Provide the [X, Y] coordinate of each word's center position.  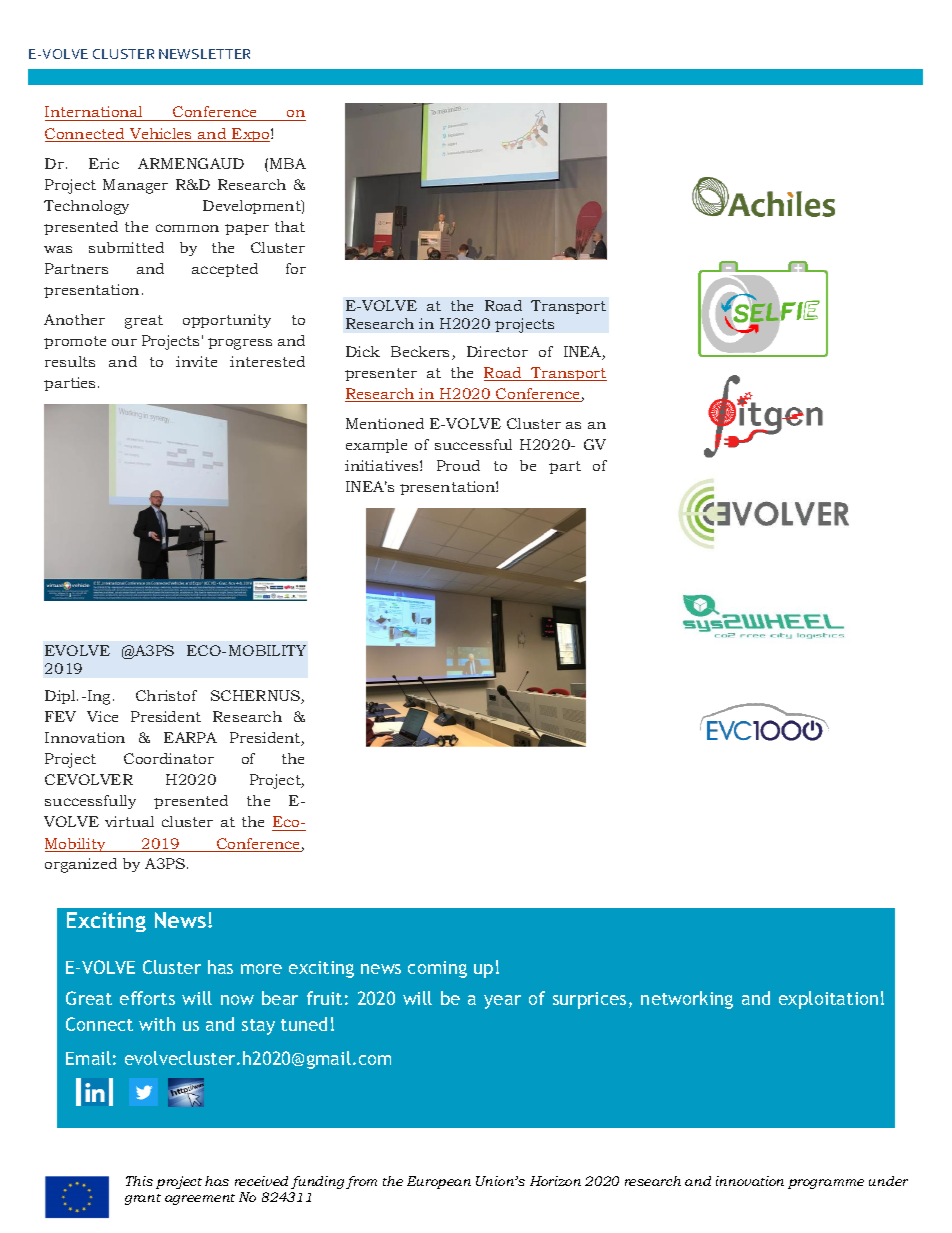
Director [497, 351]
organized [81, 865]
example [376, 446]
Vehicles [161, 135]
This [139, 1181]
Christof [166, 695]
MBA [288, 163]
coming [437, 969]
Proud [458, 465]
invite [196, 361]
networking [687, 1000]
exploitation [828, 1000]
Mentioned [385, 423]
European [439, 1182]
